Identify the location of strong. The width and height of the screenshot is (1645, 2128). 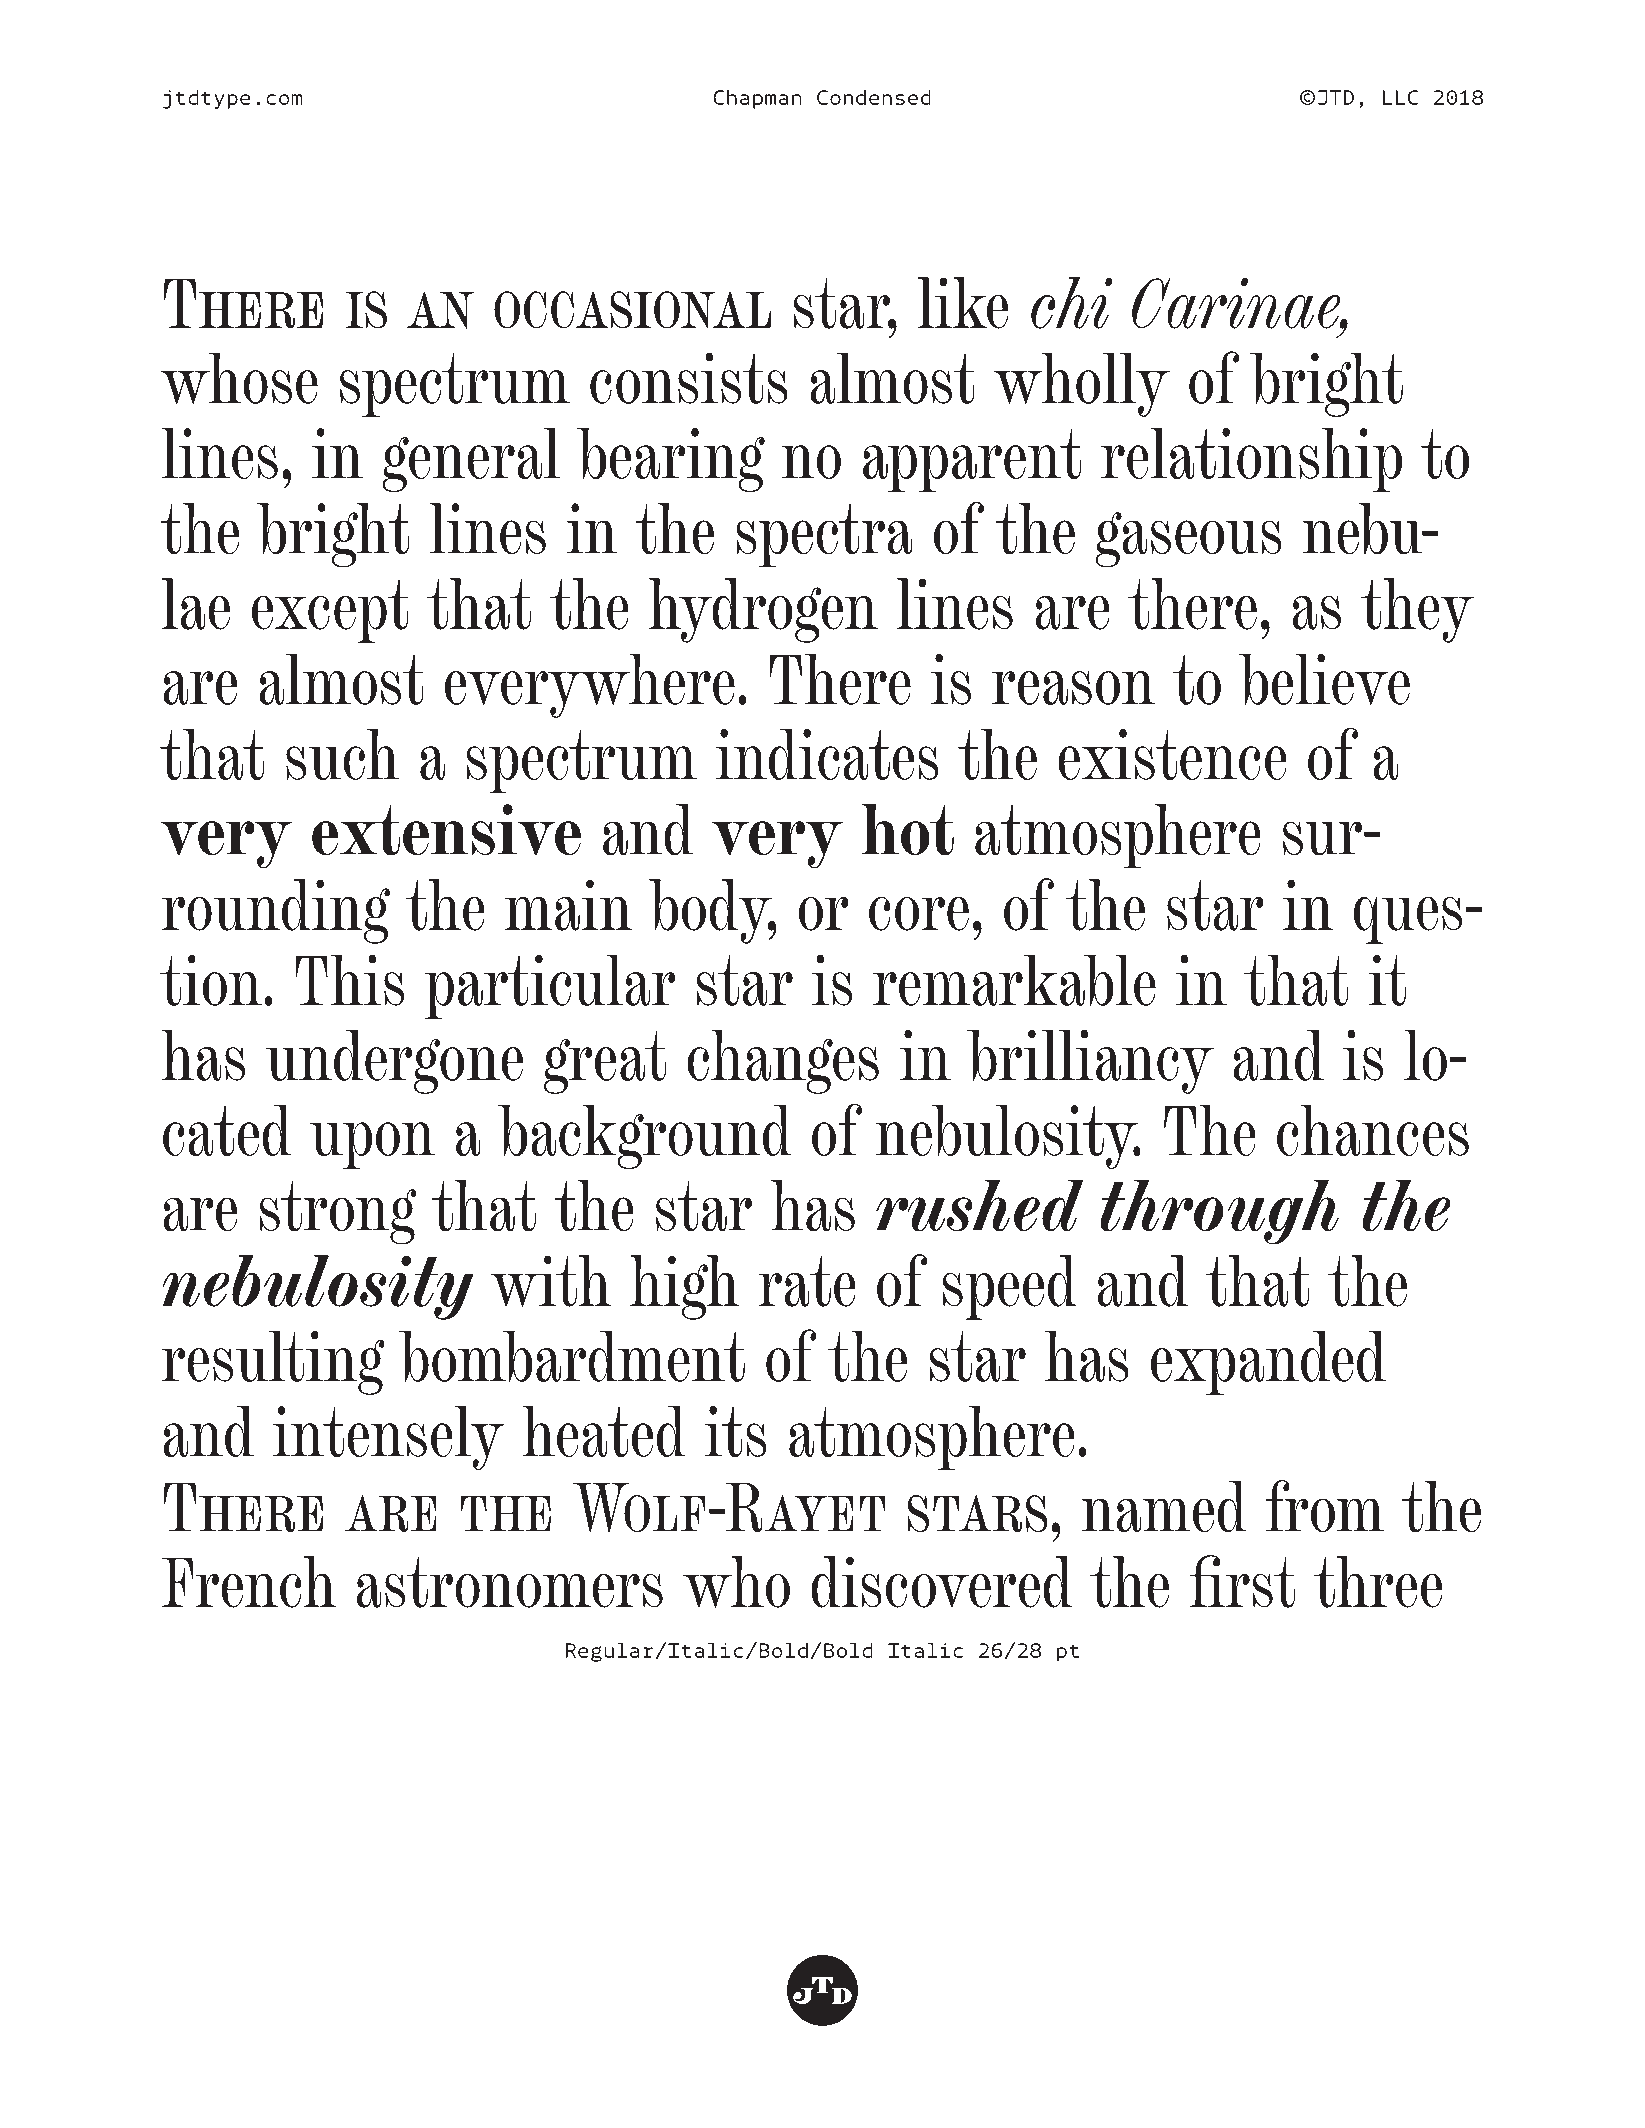
(338, 1213).
